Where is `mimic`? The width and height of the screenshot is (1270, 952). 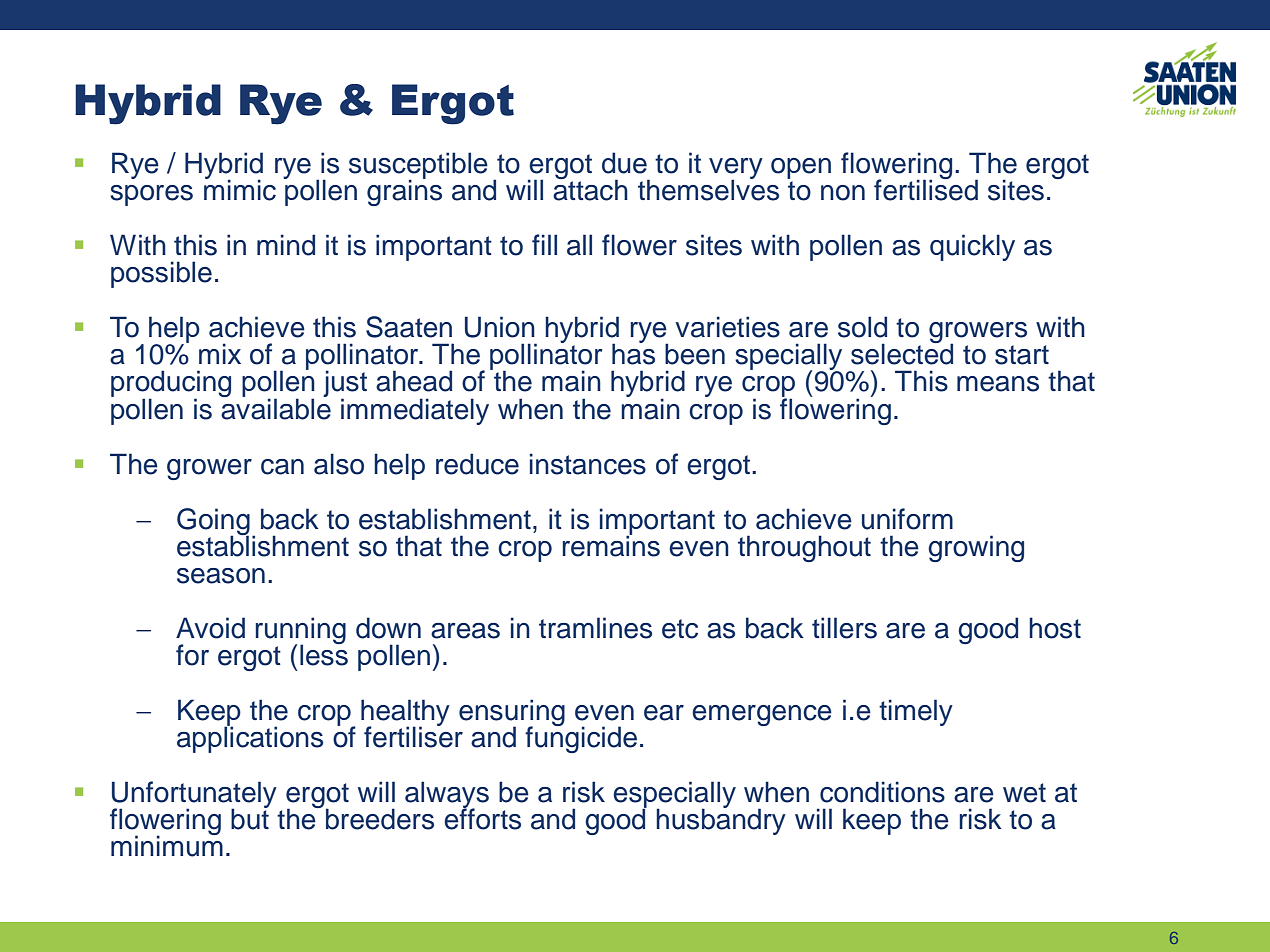
mimic is located at coordinates (240, 189).
